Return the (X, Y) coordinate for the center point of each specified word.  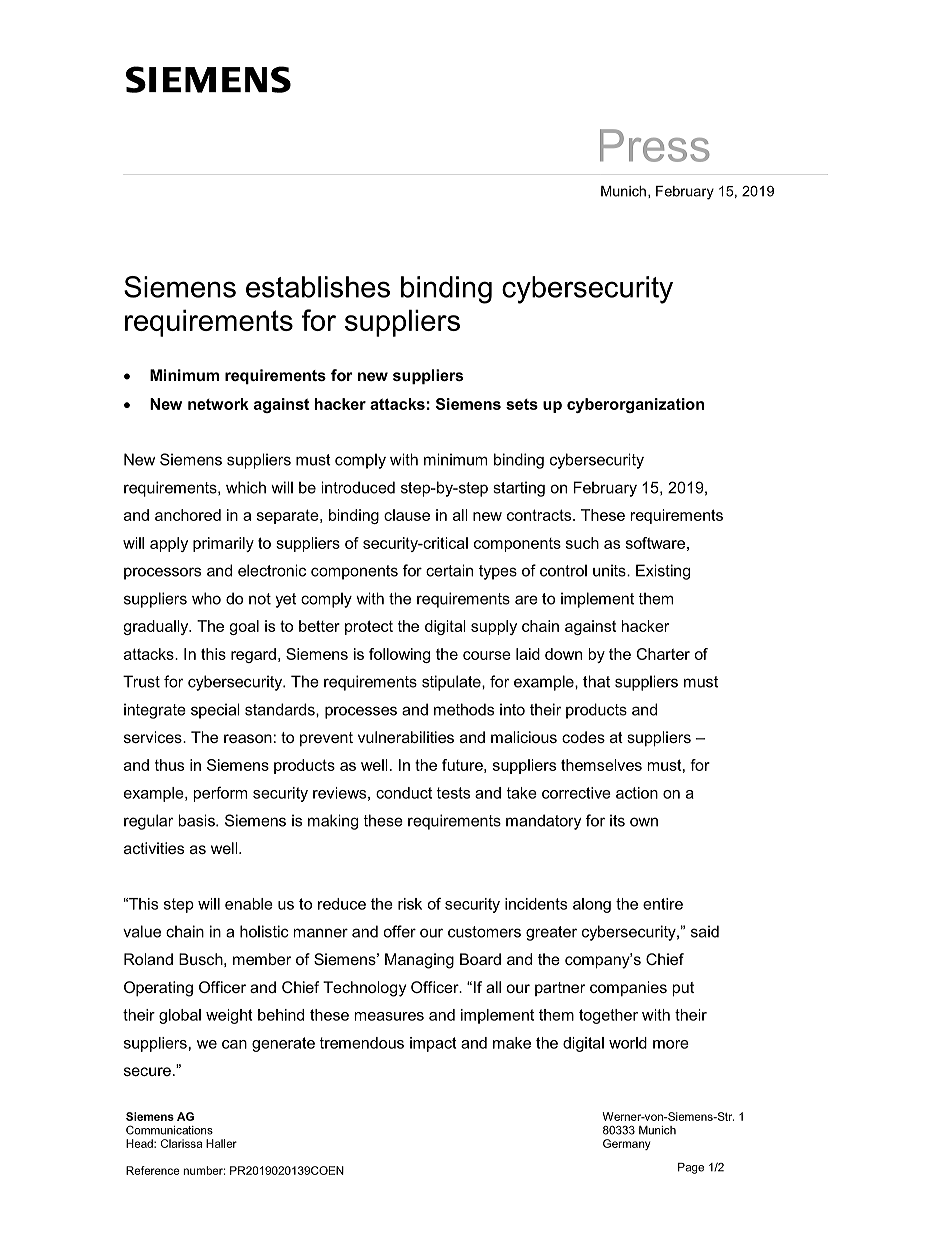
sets (522, 404)
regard (253, 655)
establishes (318, 287)
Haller (221, 1143)
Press (655, 145)
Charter (663, 654)
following (399, 655)
